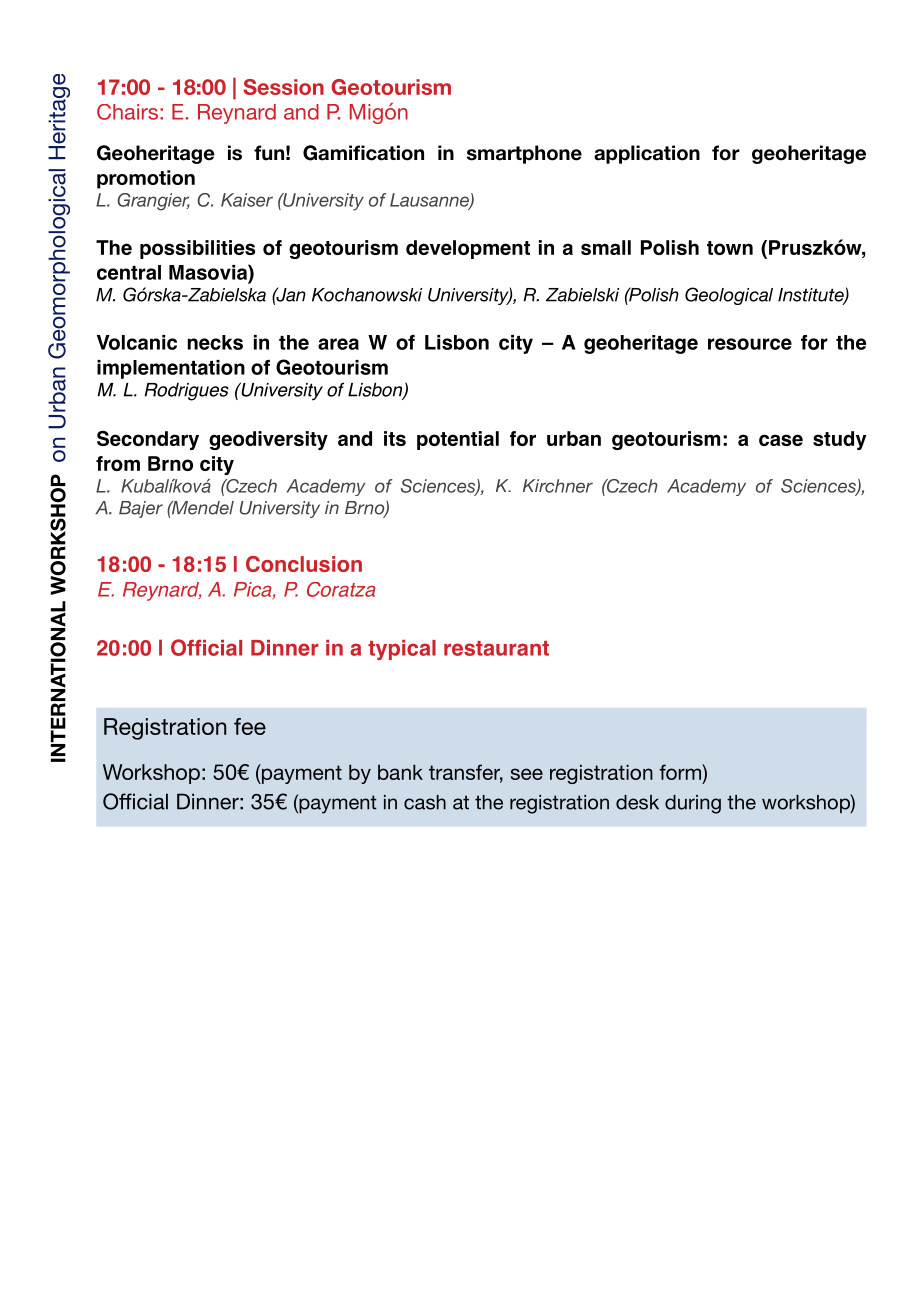 This screenshot has width=924, height=1308. I want to click on restaurant, so click(496, 648).
